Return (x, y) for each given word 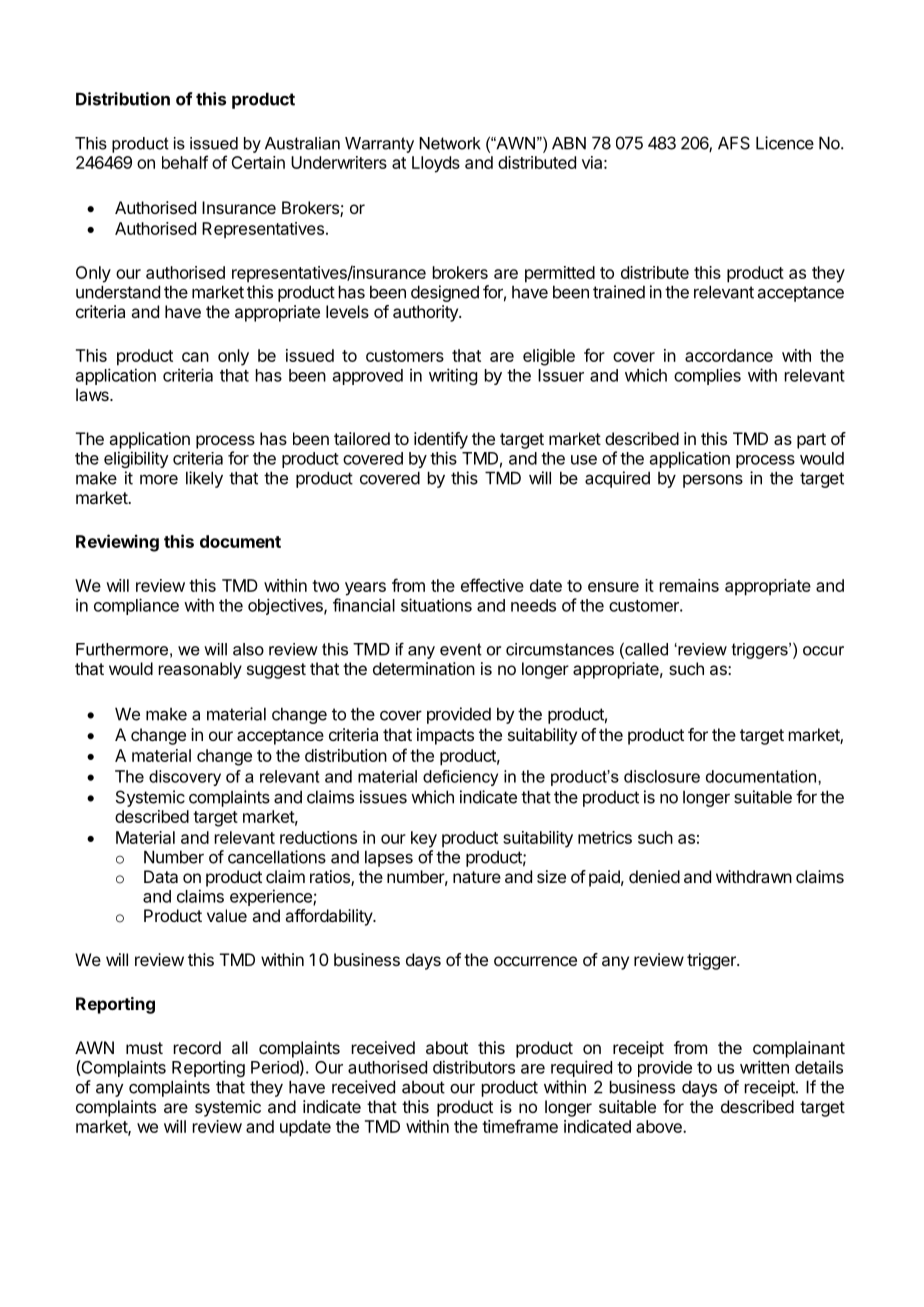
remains (689, 585)
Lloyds (436, 164)
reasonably (200, 670)
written (764, 1067)
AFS (734, 143)
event (461, 649)
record (197, 1047)
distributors (474, 1067)
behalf (185, 162)
